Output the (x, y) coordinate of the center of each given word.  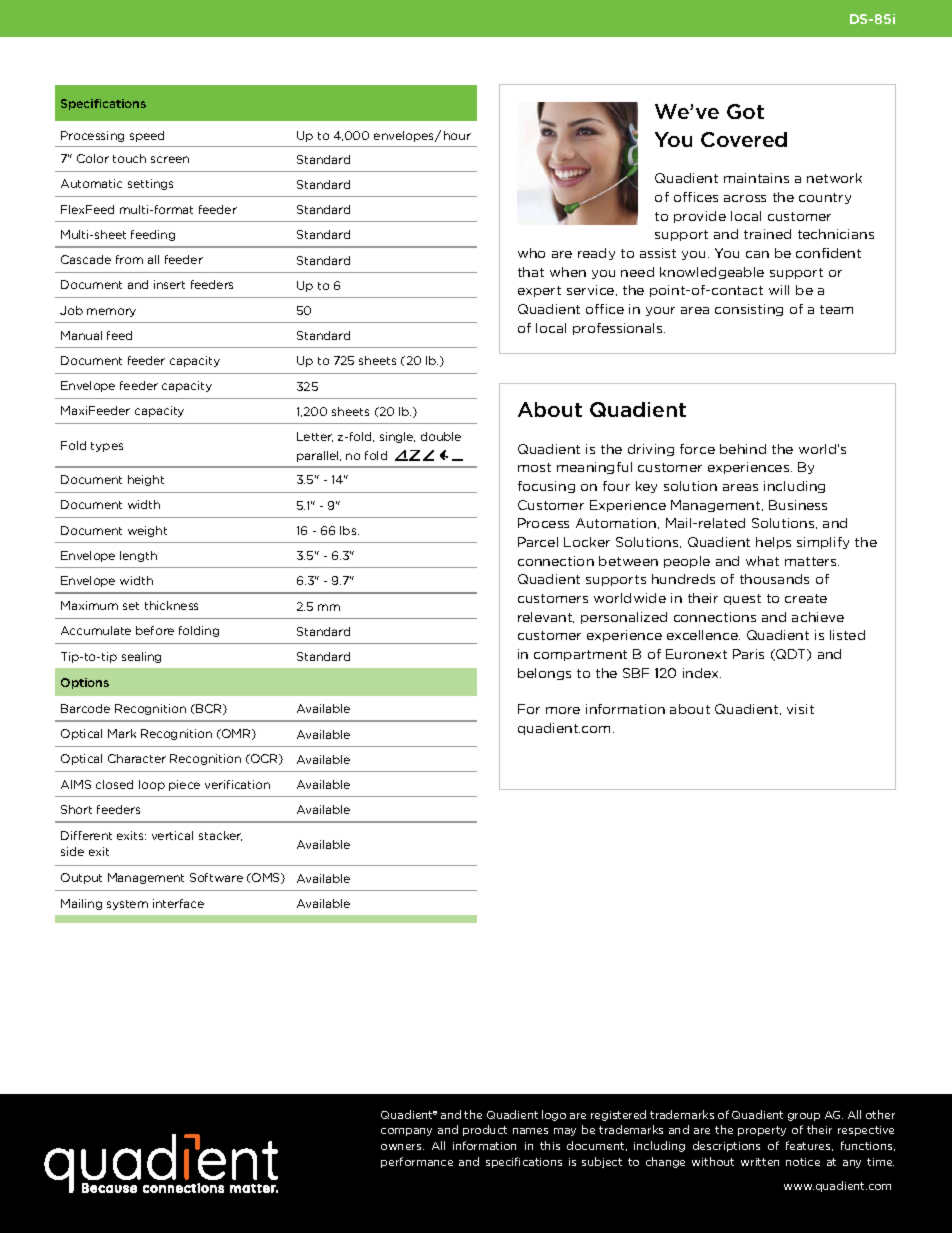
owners (402, 1147)
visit (800, 709)
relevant (546, 617)
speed (147, 136)
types (107, 447)
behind (743, 449)
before (155, 630)
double (441, 436)
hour (457, 135)
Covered (744, 139)
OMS (266, 878)
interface (178, 903)
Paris (748, 654)
